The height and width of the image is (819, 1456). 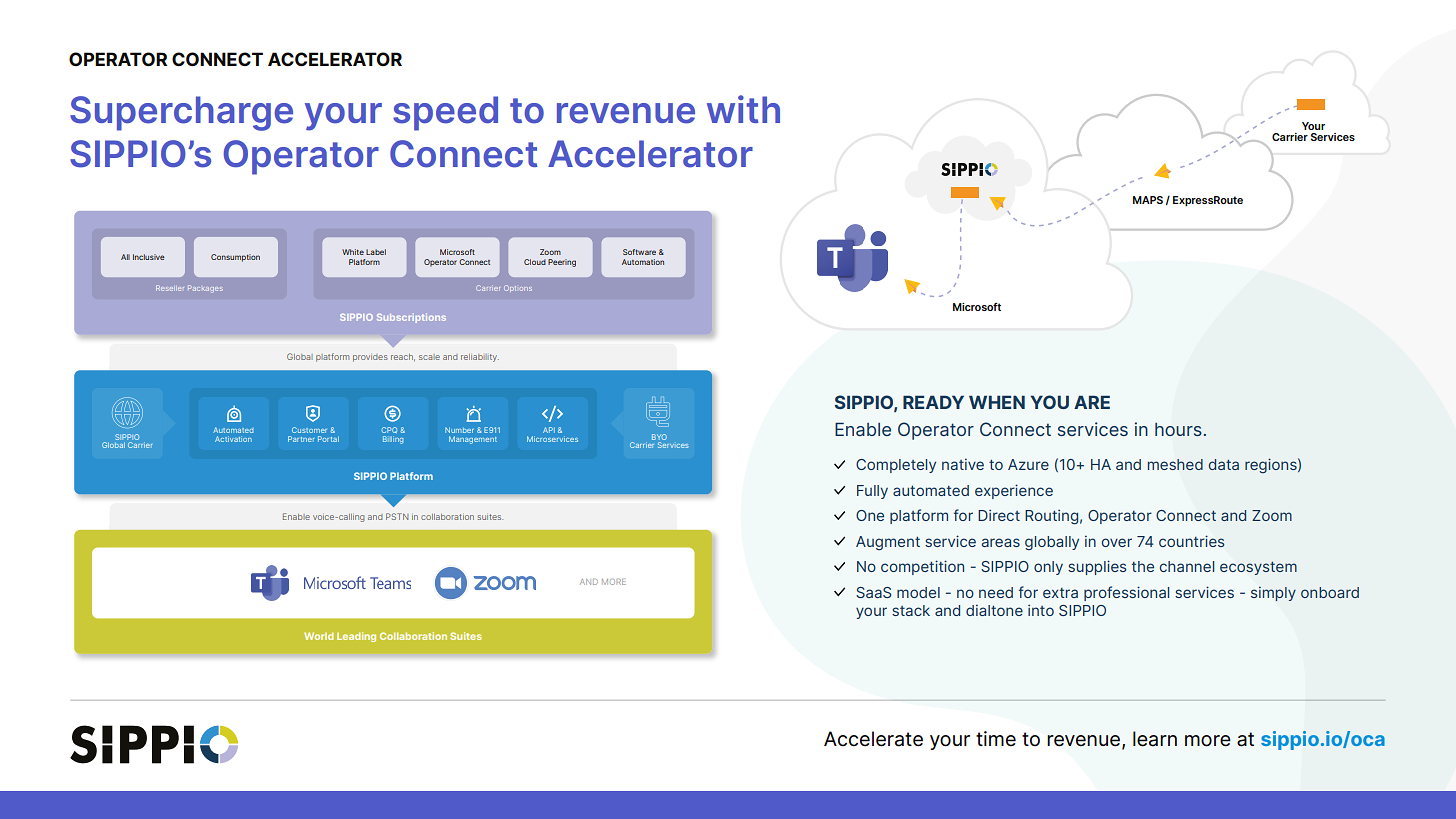 What do you see at coordinates (549, 430) in the image?
I see `API` at bounding box center [549, 430].
